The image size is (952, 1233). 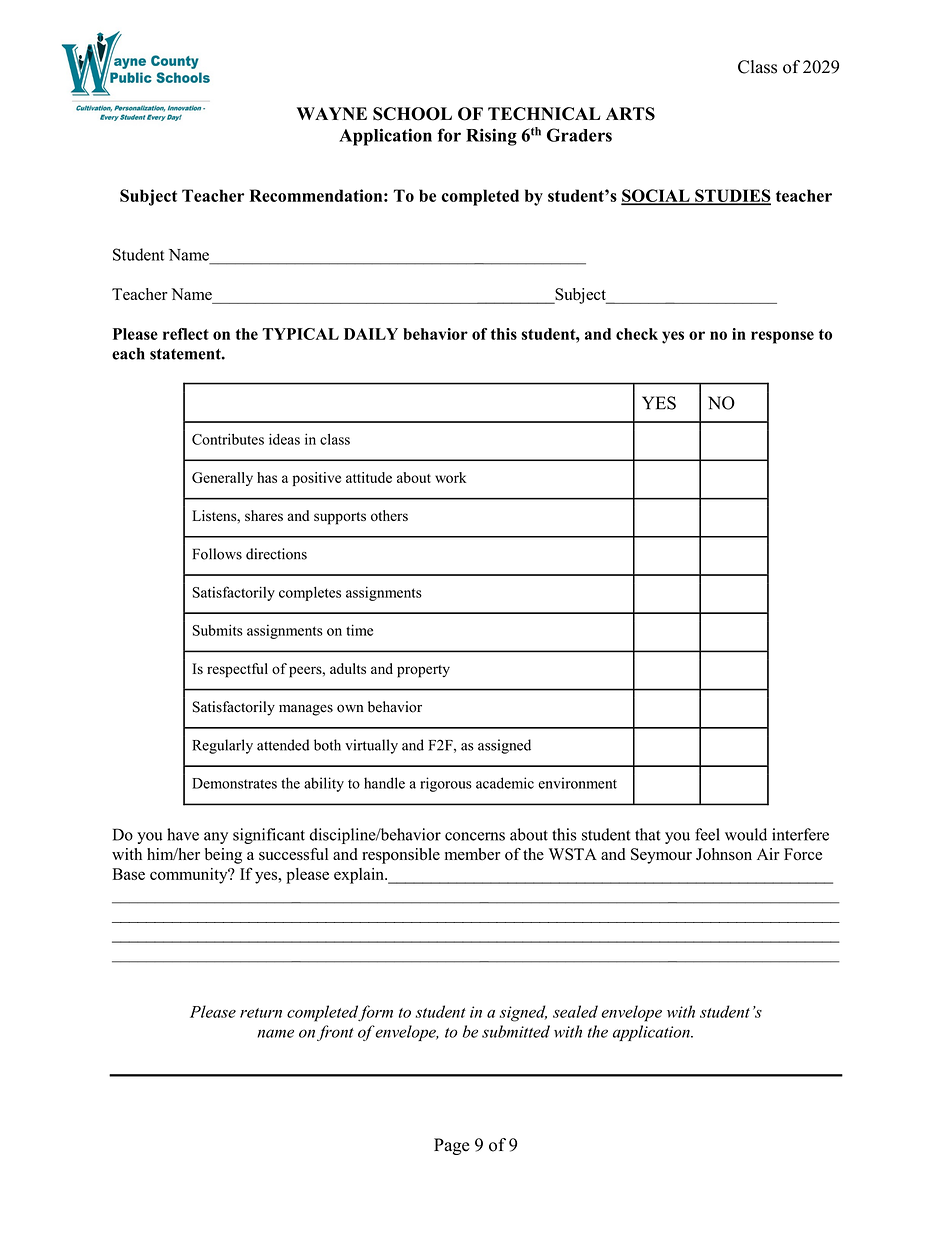 What do you see at coordinates (446, 784) in the screenshot?
I see `rigorous` at bounding box center [446, 784].
